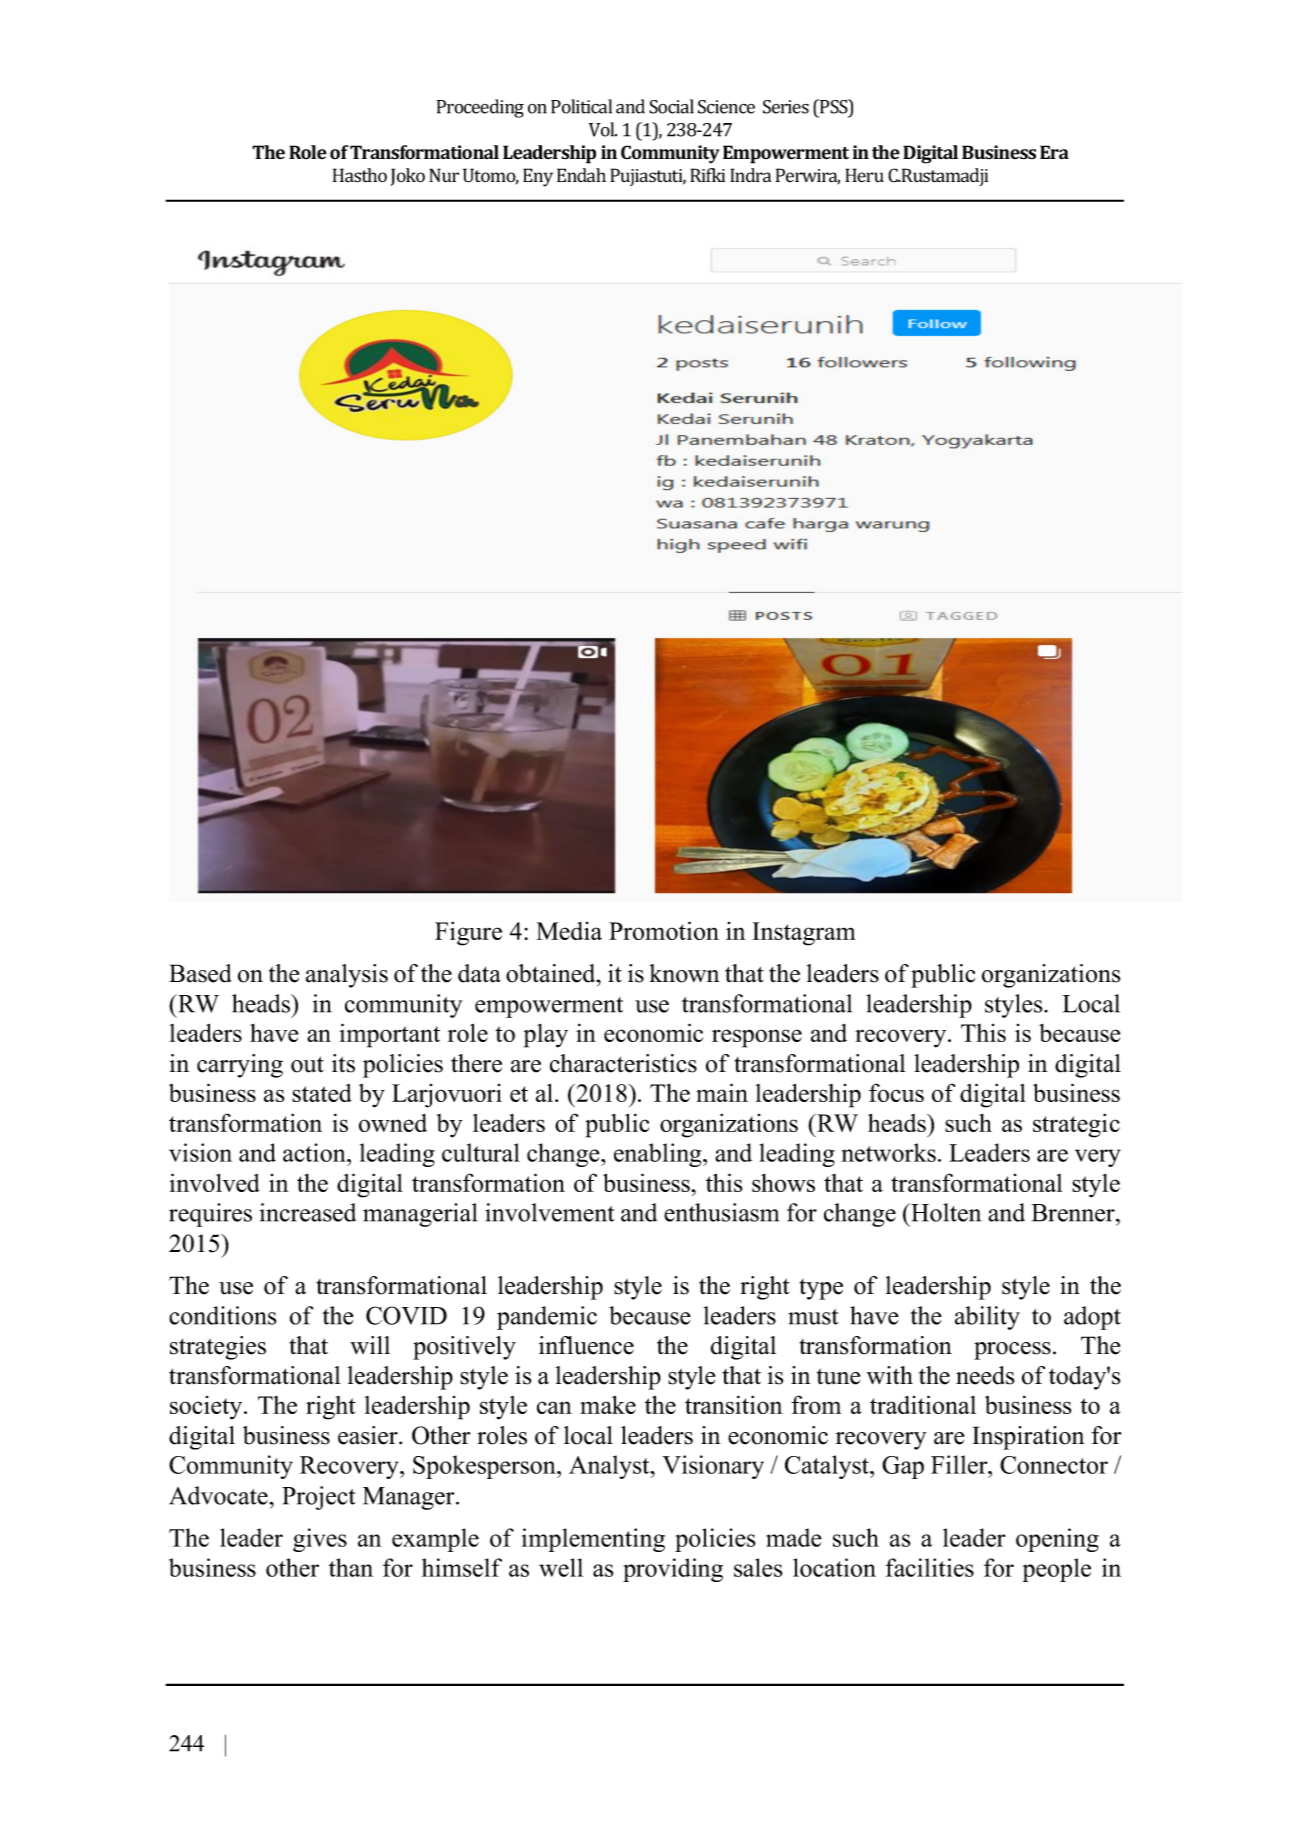 Image resolution: width=1289 pixels, height=1825 pixels. I want to click on out, so click(307, 1064).
